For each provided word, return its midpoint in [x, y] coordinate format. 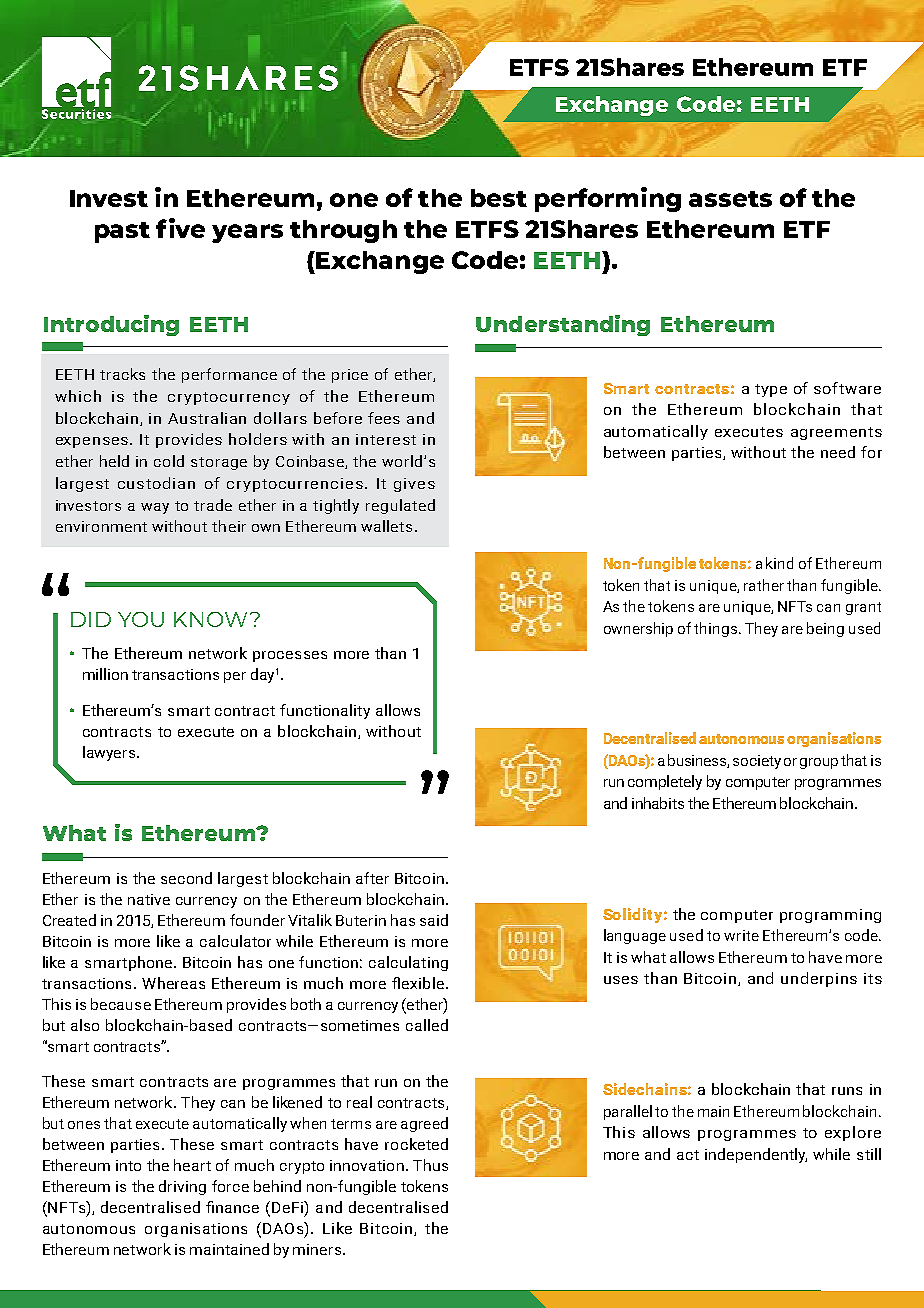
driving [182, 1187]
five [180, 228]
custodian [156, 483]
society [757, 762]
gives [414, 485]
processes [290, 656]
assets [730, 199]
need [838, 452]
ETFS [487, 229]
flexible [418, 983]
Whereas [173, 983]
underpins [819, 979]
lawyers [110, 753]
